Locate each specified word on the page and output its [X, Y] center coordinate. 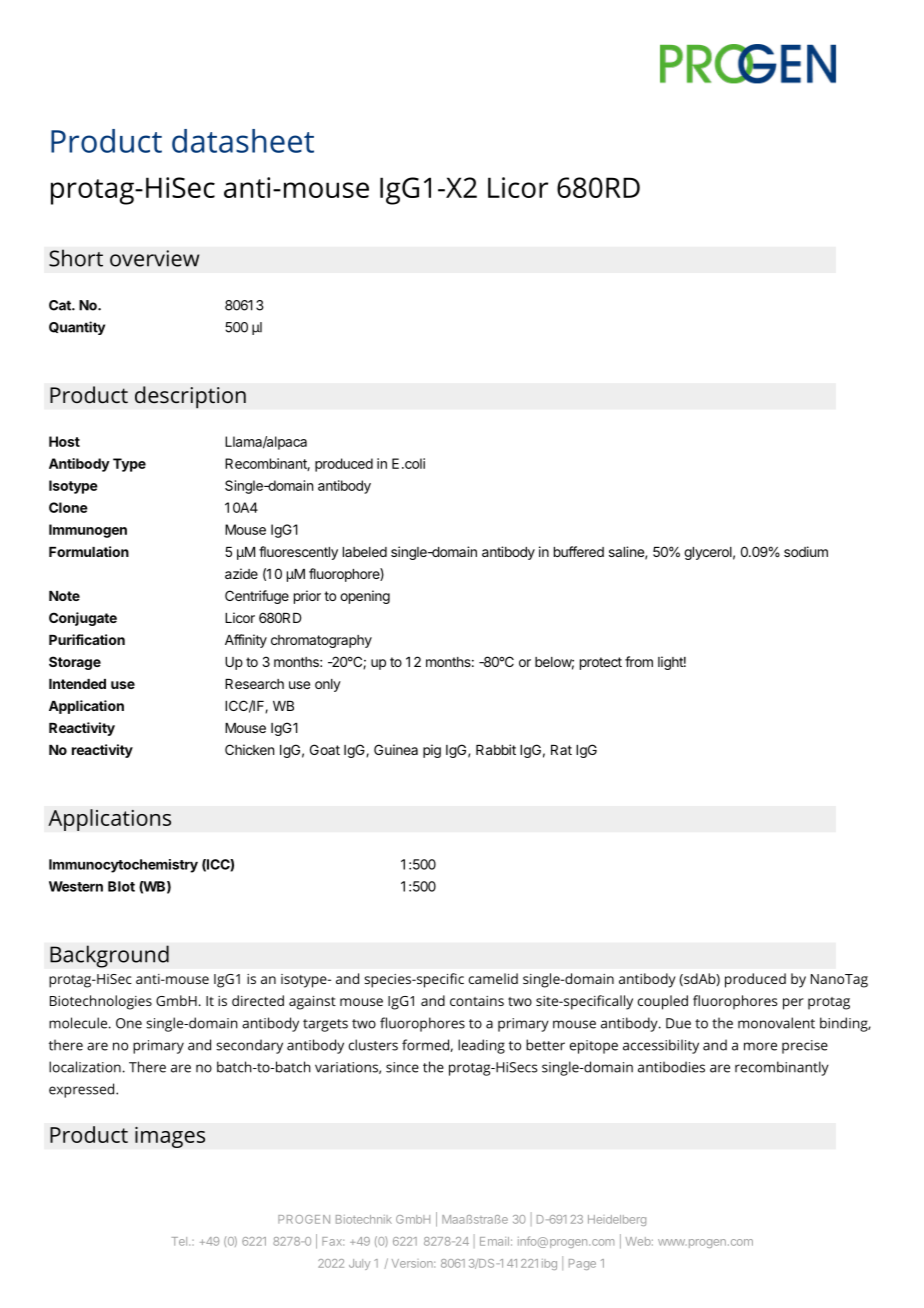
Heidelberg [617, 1220]
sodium [806, 551]
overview [154, 258]
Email [494, 1241]
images [170, 1137]
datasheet [243, 141]
